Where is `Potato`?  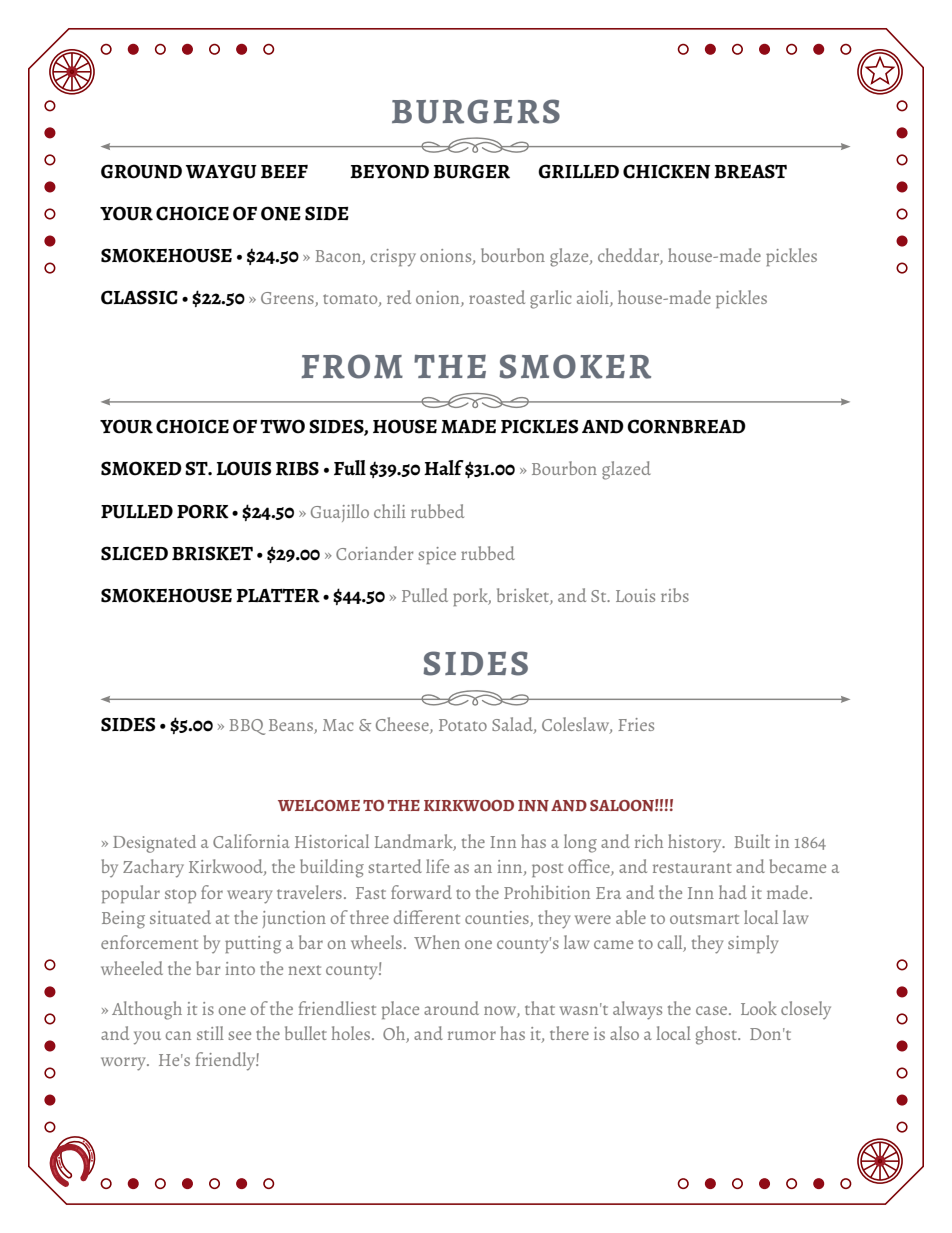
Potato is located at coordinates (463, 725).
